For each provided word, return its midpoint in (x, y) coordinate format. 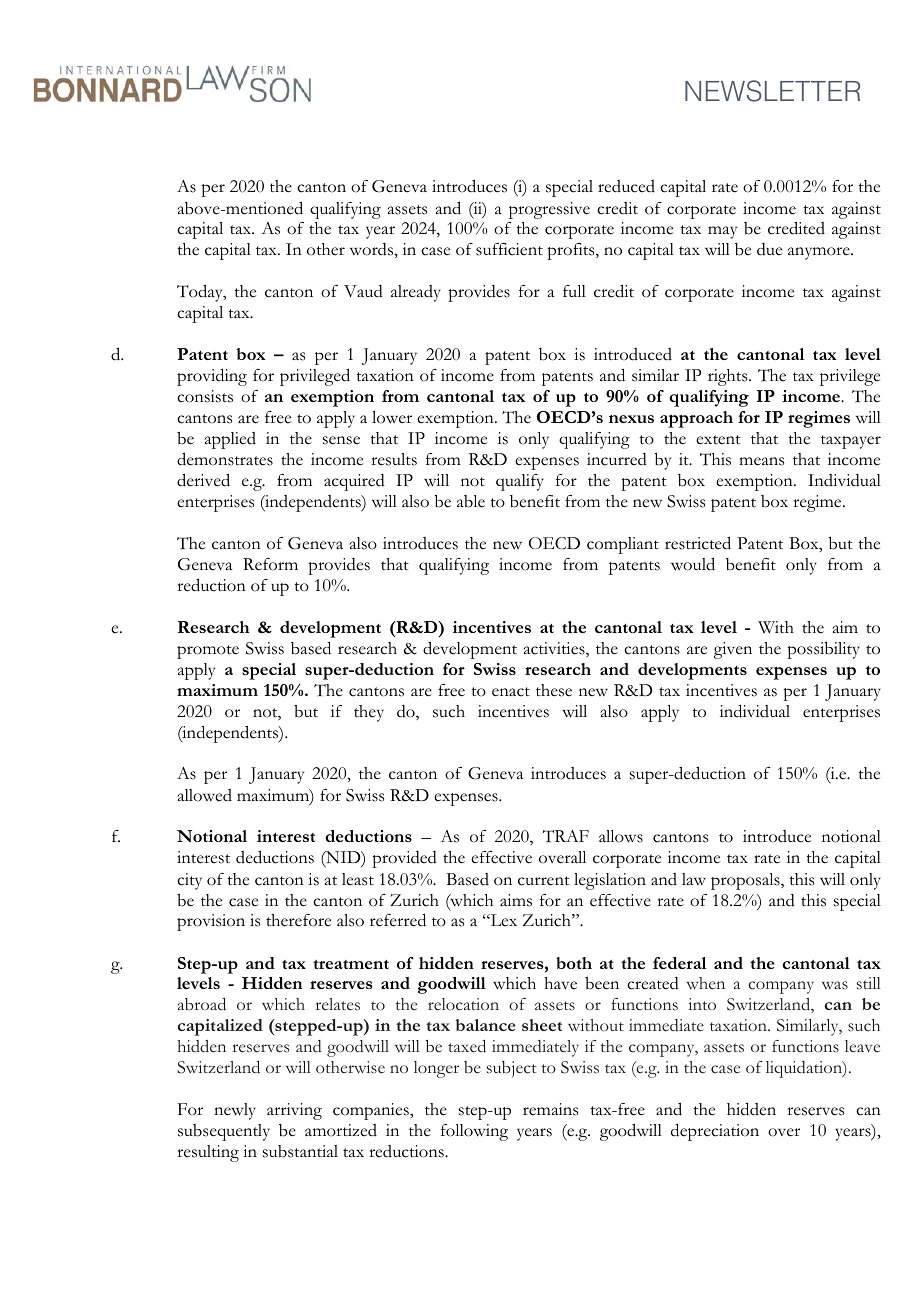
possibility (823, 650)
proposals (746, 881)
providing (212, 377)
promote (208, 652)
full (574, 291)
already (416, 293)
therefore (298, 920)
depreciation (715, 1132)
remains (550, 1109)
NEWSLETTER (772, 91)
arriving (294, 1111)
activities (555, 649)
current (544, 881)
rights (729, 377)
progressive (549, 210)
